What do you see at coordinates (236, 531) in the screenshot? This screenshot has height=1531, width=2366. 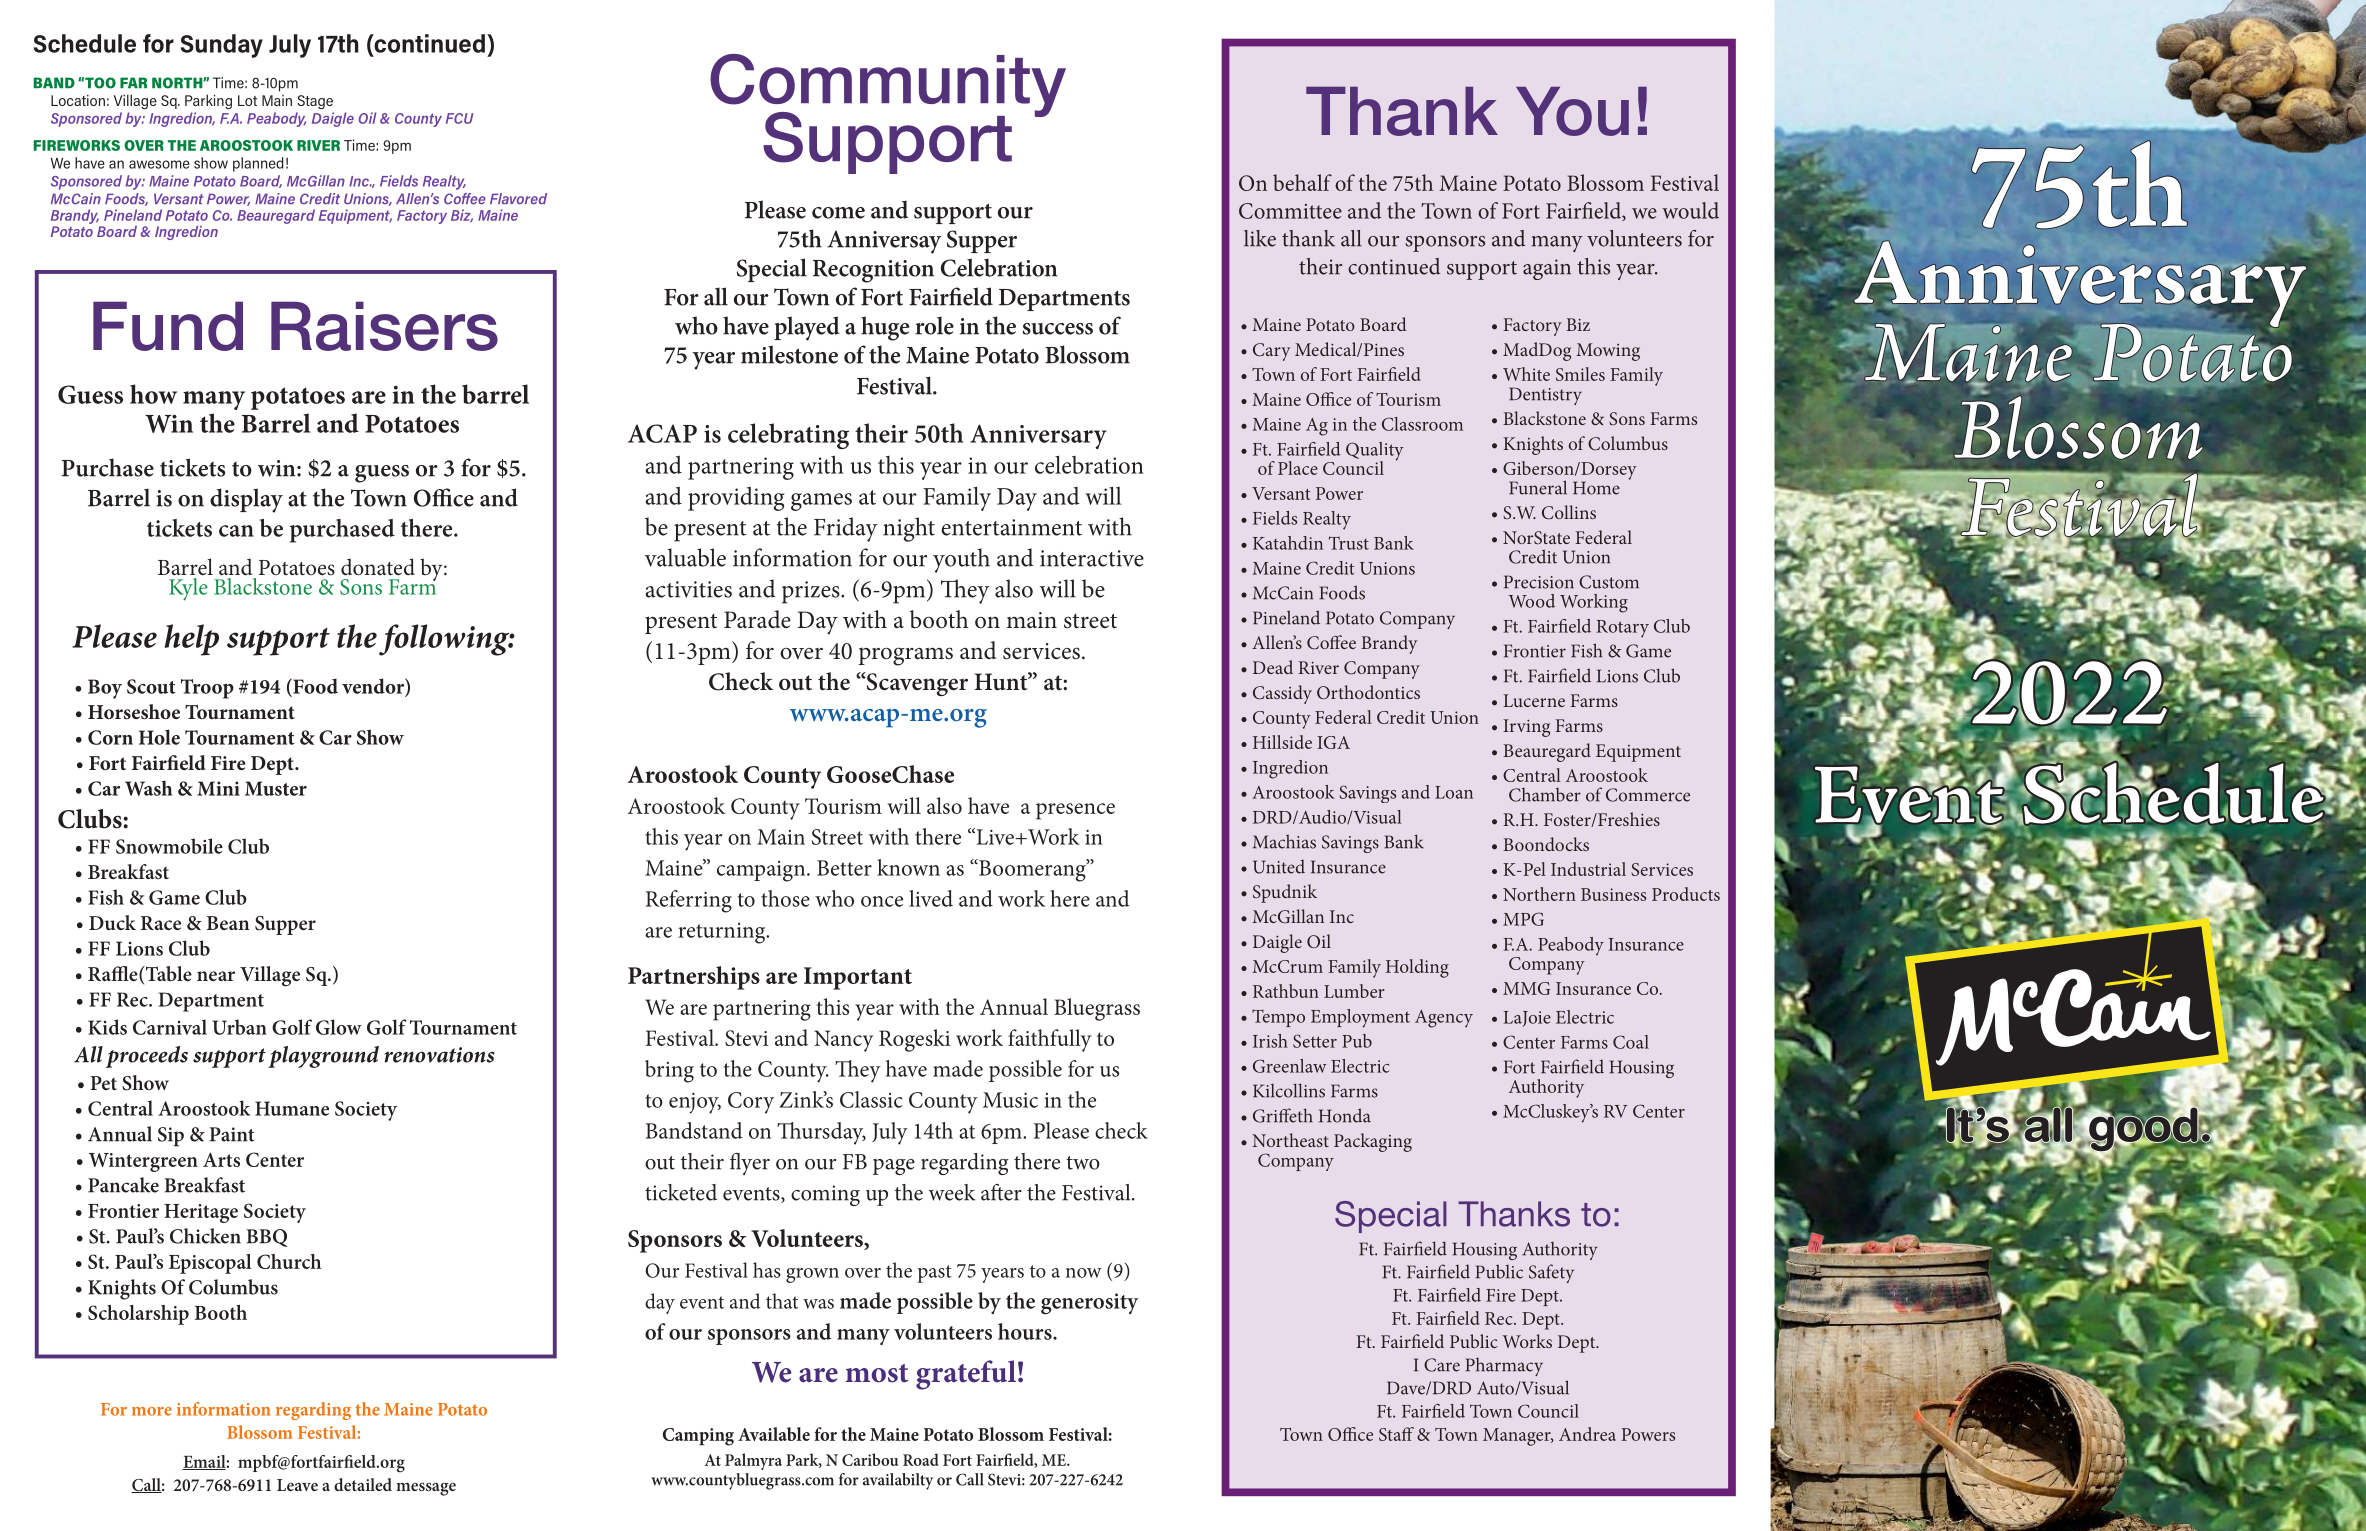 I see `can` at bounding box center [236, 531].
